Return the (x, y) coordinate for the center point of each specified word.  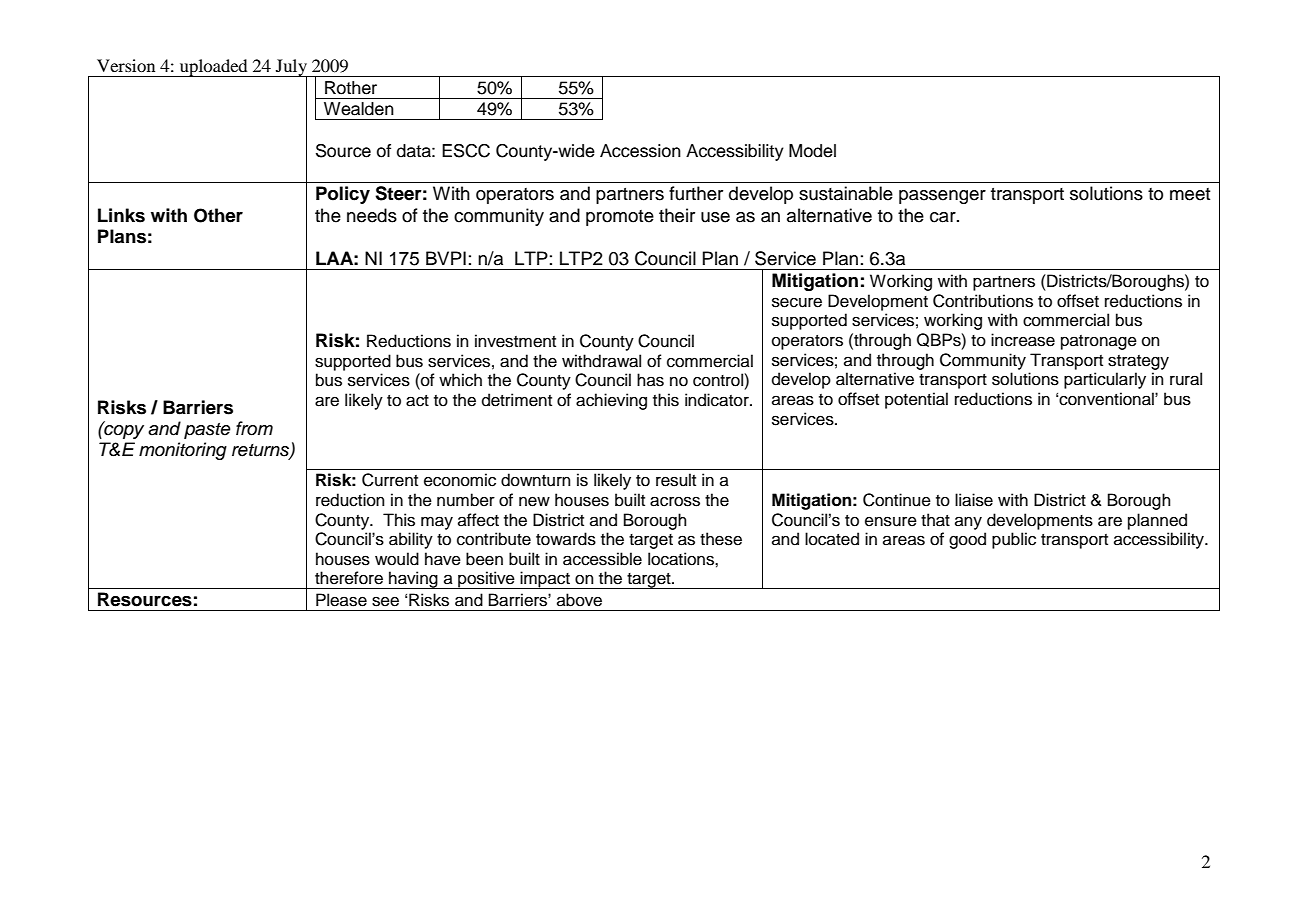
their (677, 215)
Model (812, 151)
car (944, 217)
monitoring (183, 451)
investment (515, 341)
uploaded (213, 68)
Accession (640, 151)
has (650, 380)
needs (372, 215)
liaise (974, 500)
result (676, 480)
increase (1023, 340)
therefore (349, 578)
